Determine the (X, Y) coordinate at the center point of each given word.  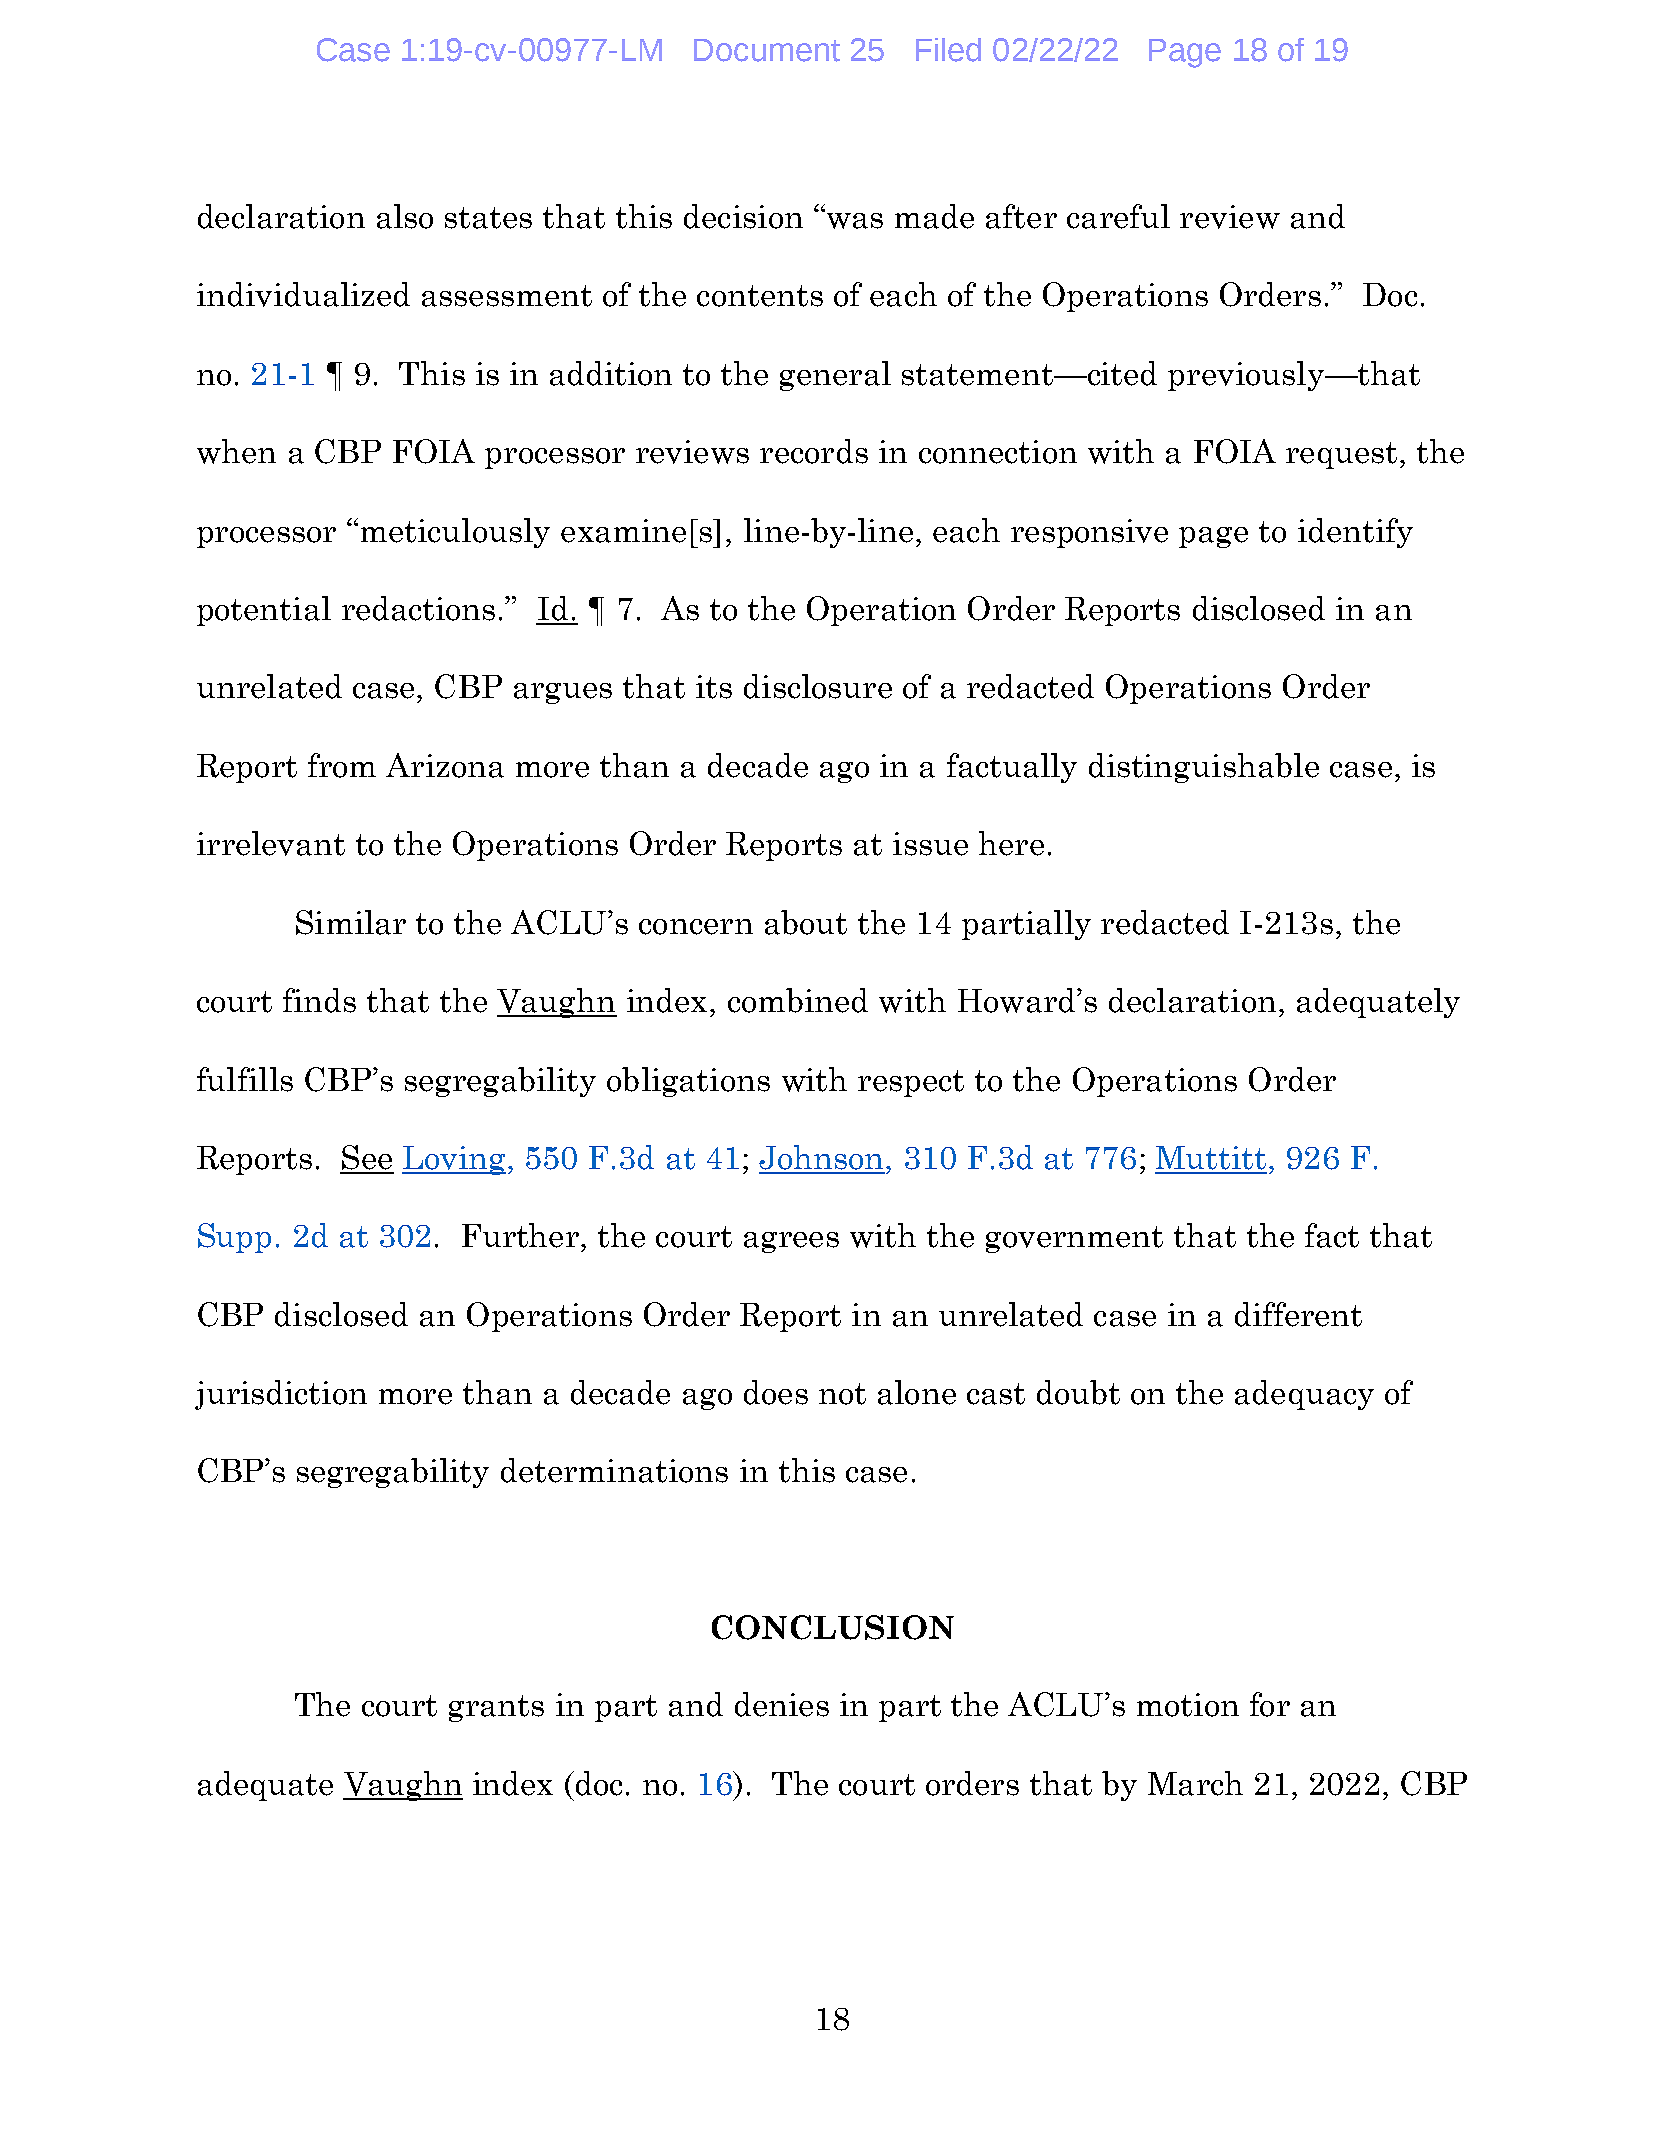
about (806, 922)
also (405, 216)
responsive (1089, 533)
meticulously (455, 533)
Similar (351, 922)
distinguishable (1204, 768)
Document (767, 50)
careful (1118, 216)
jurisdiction (281, 1395)
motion (1188, 1705)
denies (782, 1704)
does (776, 1392)
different (1298, 1314)
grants (496, 1708)
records (814, 451)
